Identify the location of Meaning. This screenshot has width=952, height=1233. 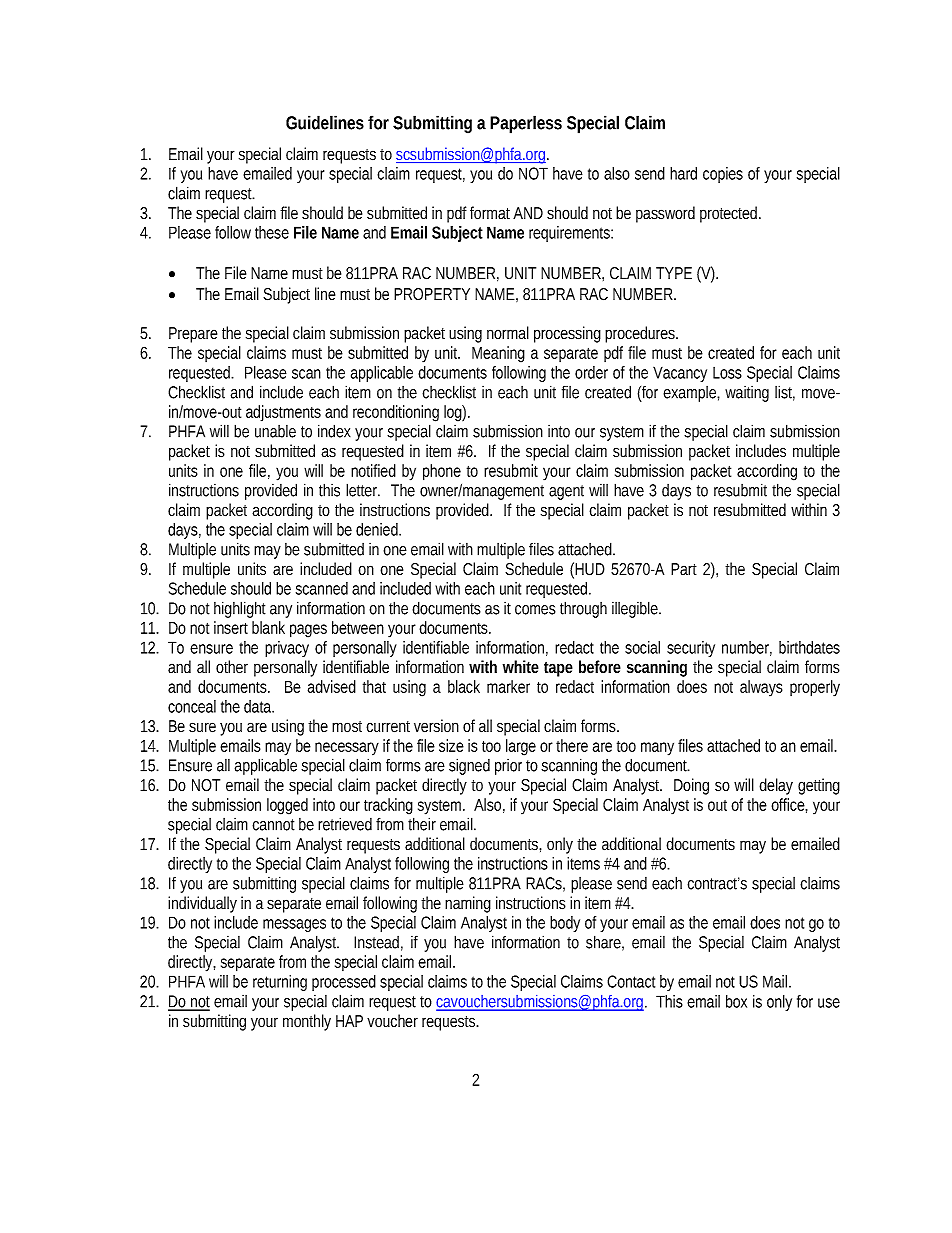
(498, 354).
